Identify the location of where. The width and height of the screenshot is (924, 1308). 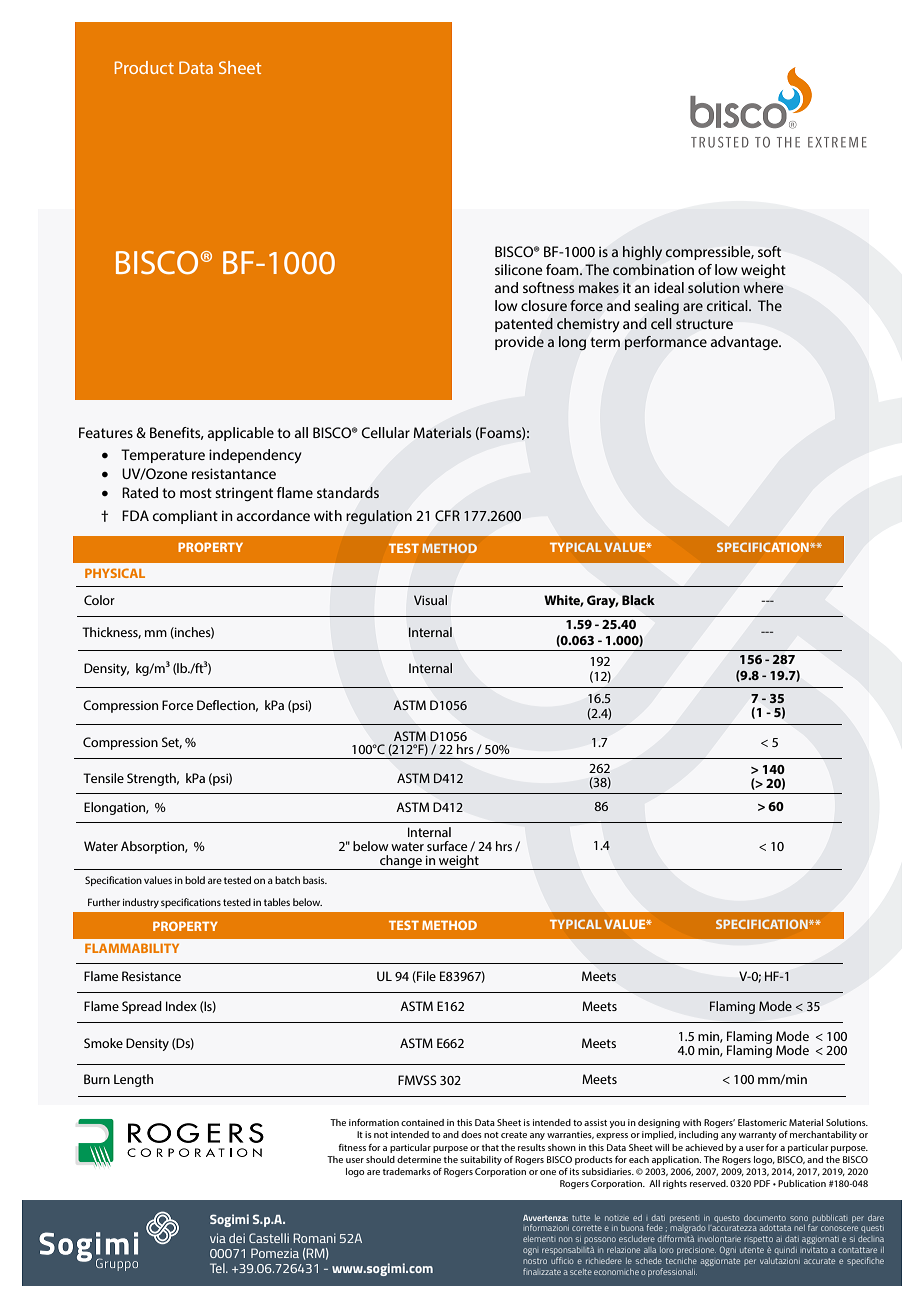
(763, 287).
